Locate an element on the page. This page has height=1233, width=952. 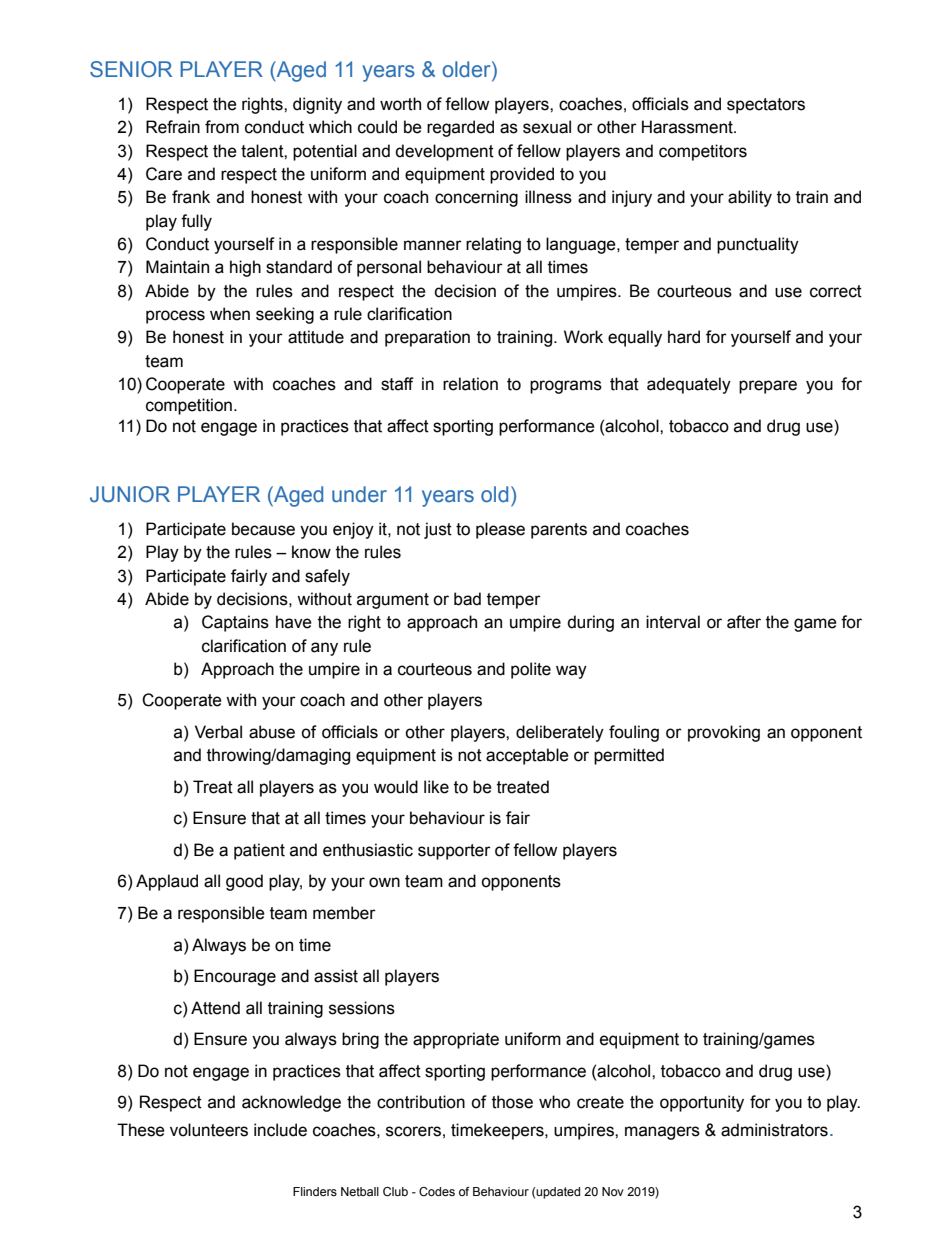
after is located at coordinates (744, 622).
